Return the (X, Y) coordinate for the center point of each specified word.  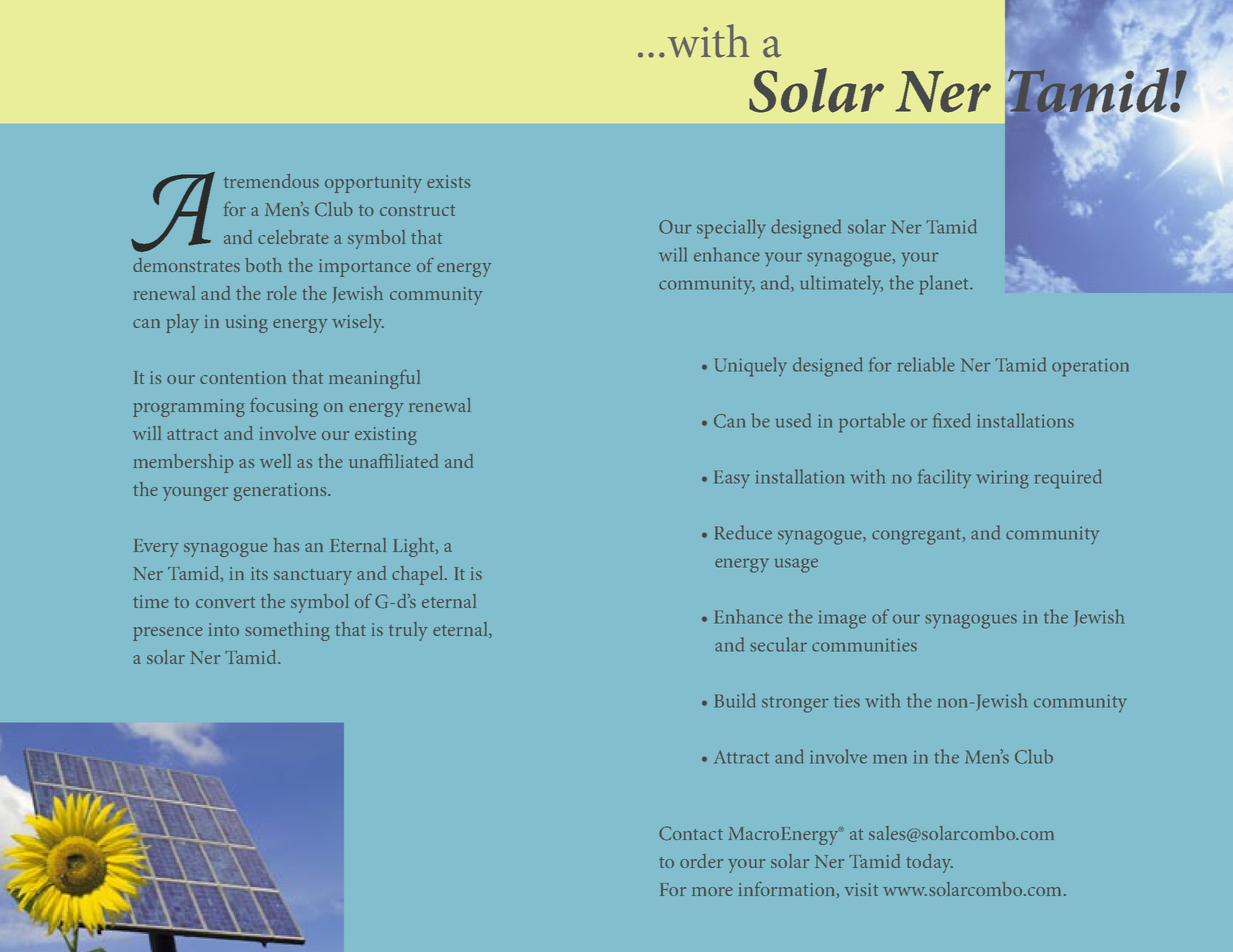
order (701, 861)
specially (731, 229)
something (287, 631)
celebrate (293, 237)
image (842, 619)
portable (872, 423)
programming (189, 408)
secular (778, 644)
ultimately (841, 285)
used (793, 420)
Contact (691, 833)
